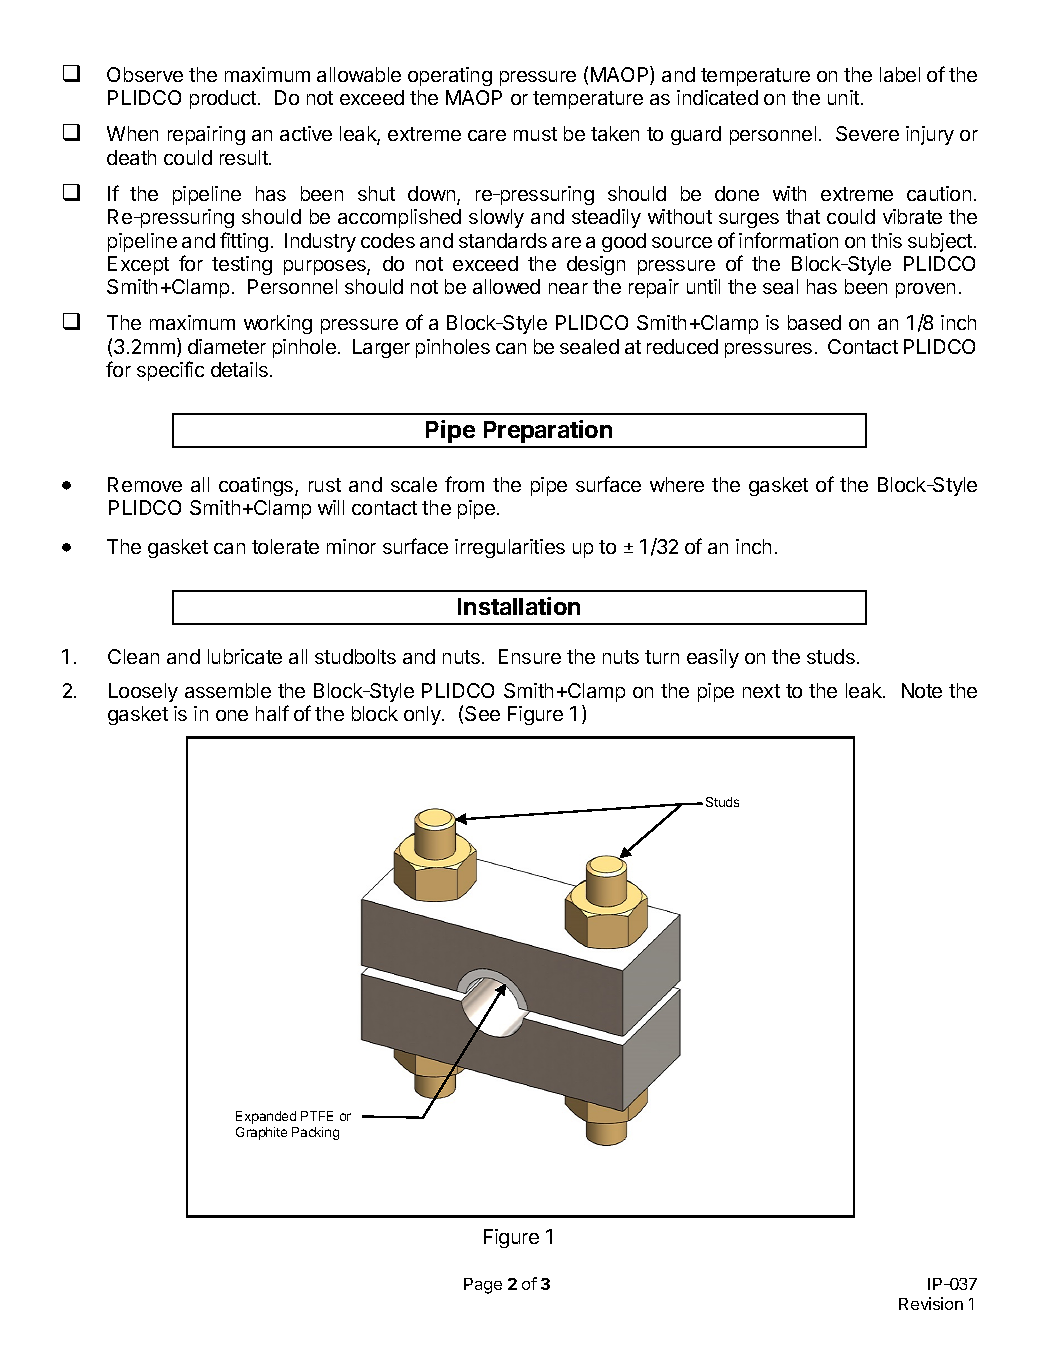  Describe the element at coordinates (843, 97) in the document. I see `unit` at that location.
